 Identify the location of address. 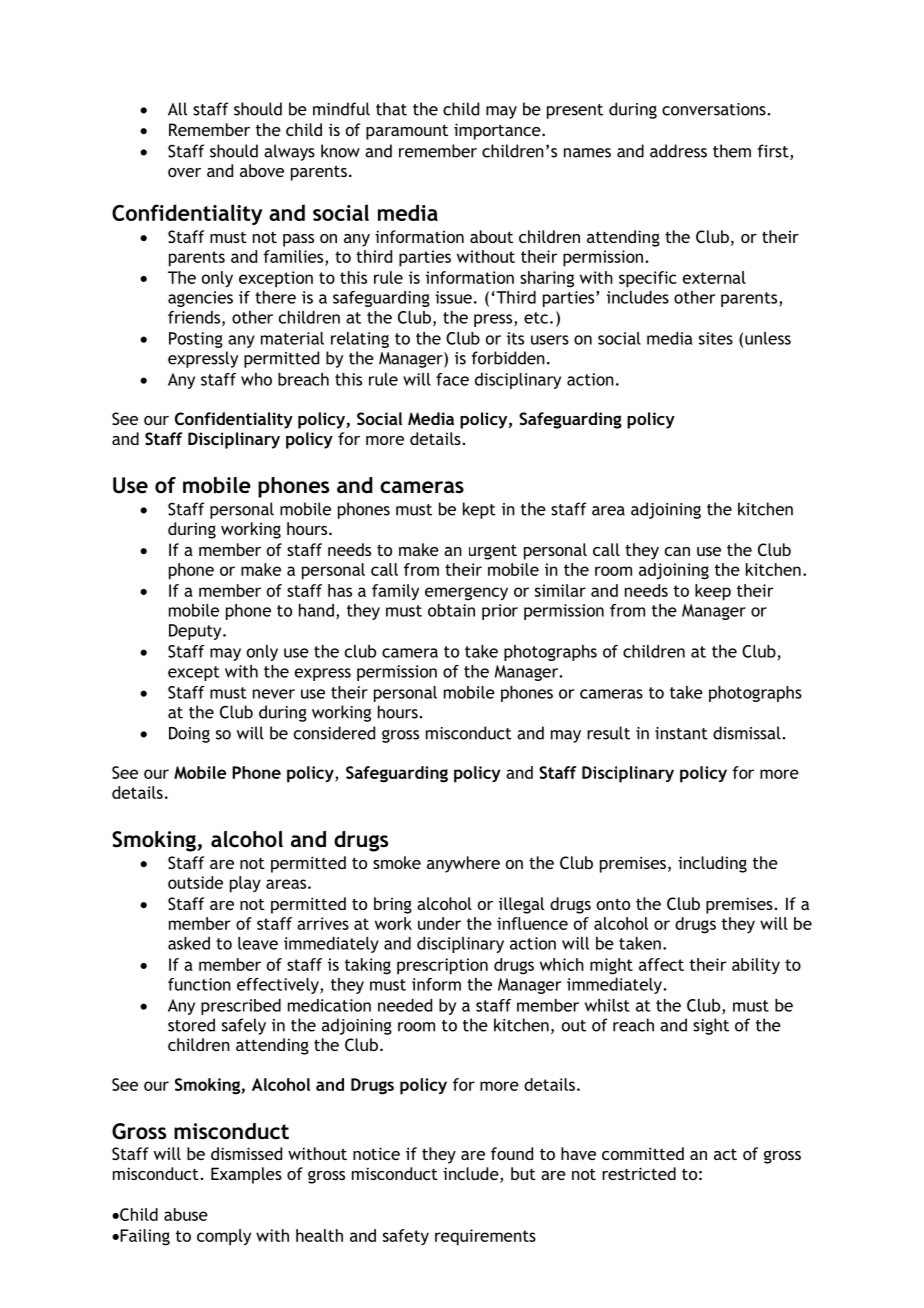
(678, 151).
